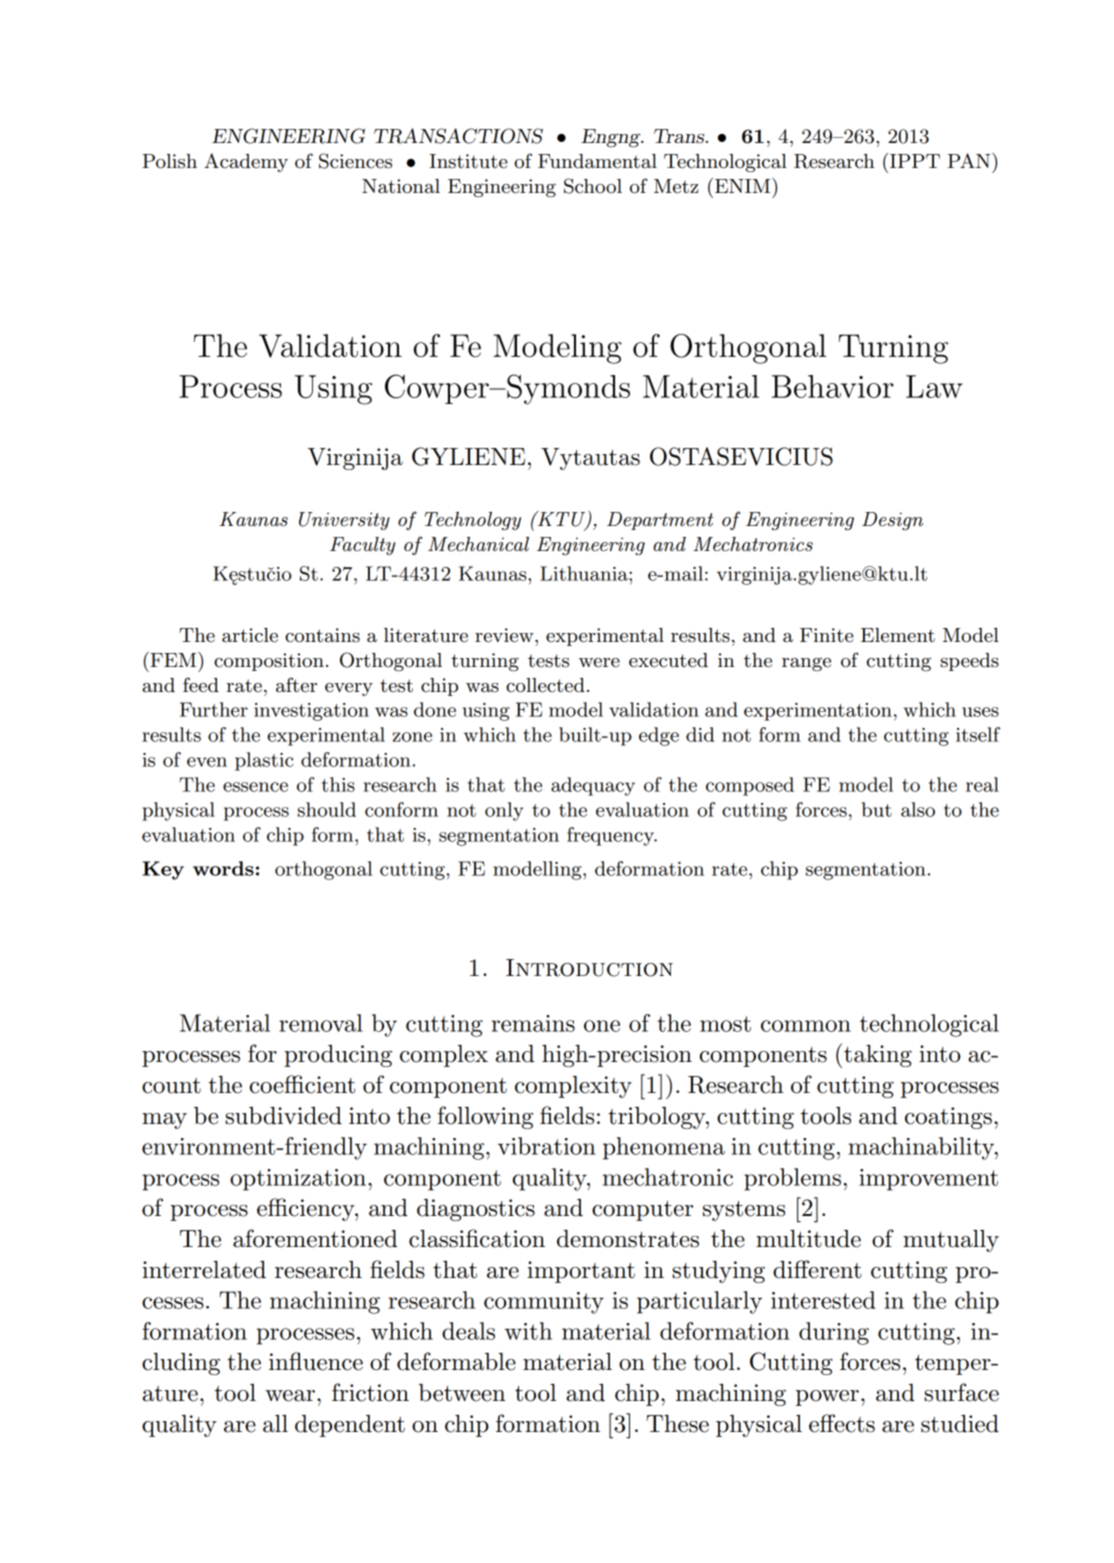 Image resolution: width=1114 pixels, height=1563 pixels. I want to click on taking, so click(878, 1056).
